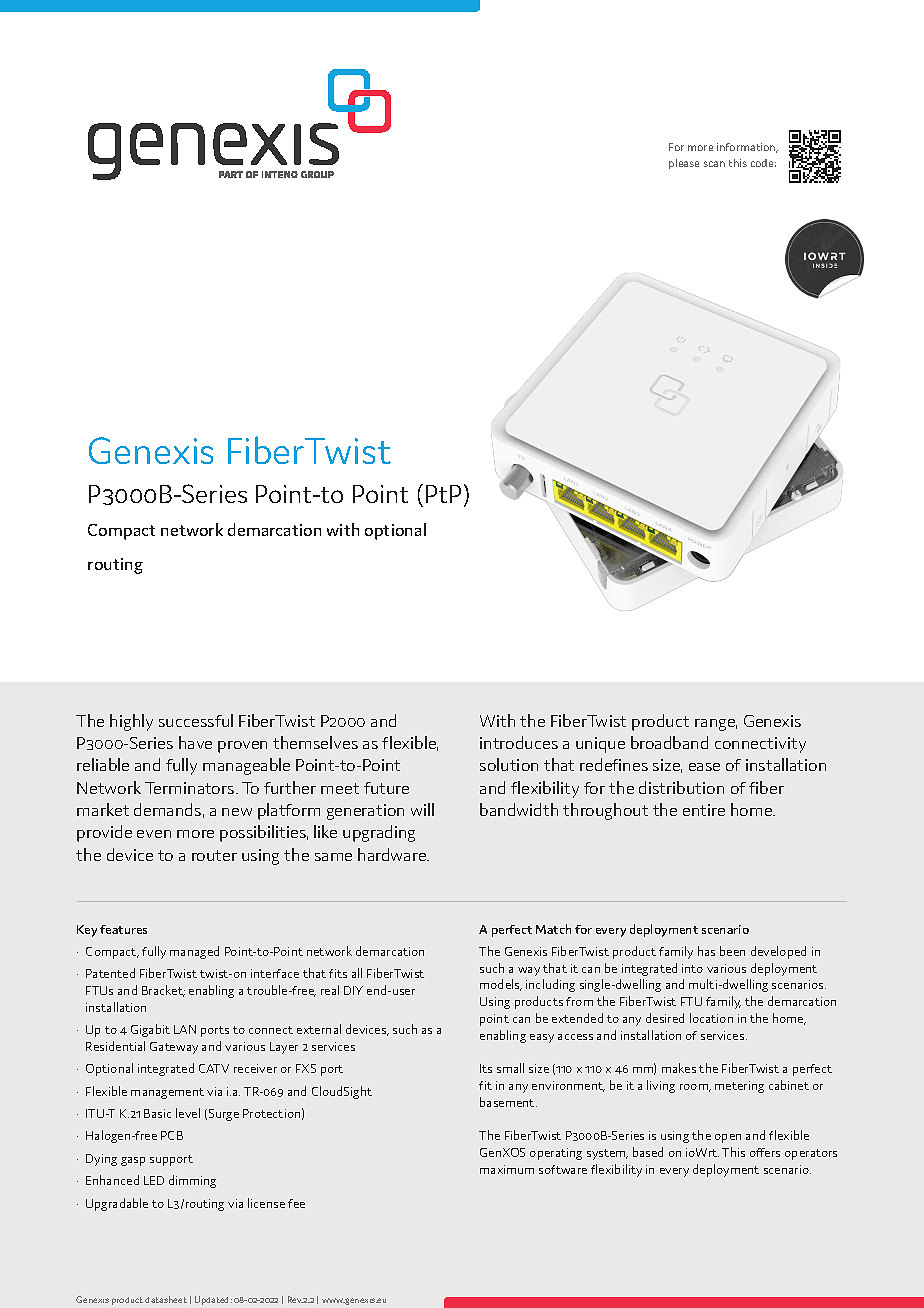 The width and height of the page is (924, 1308). Describe the element at coordinates (196, 720) in the page. I see `successful` at that location.
